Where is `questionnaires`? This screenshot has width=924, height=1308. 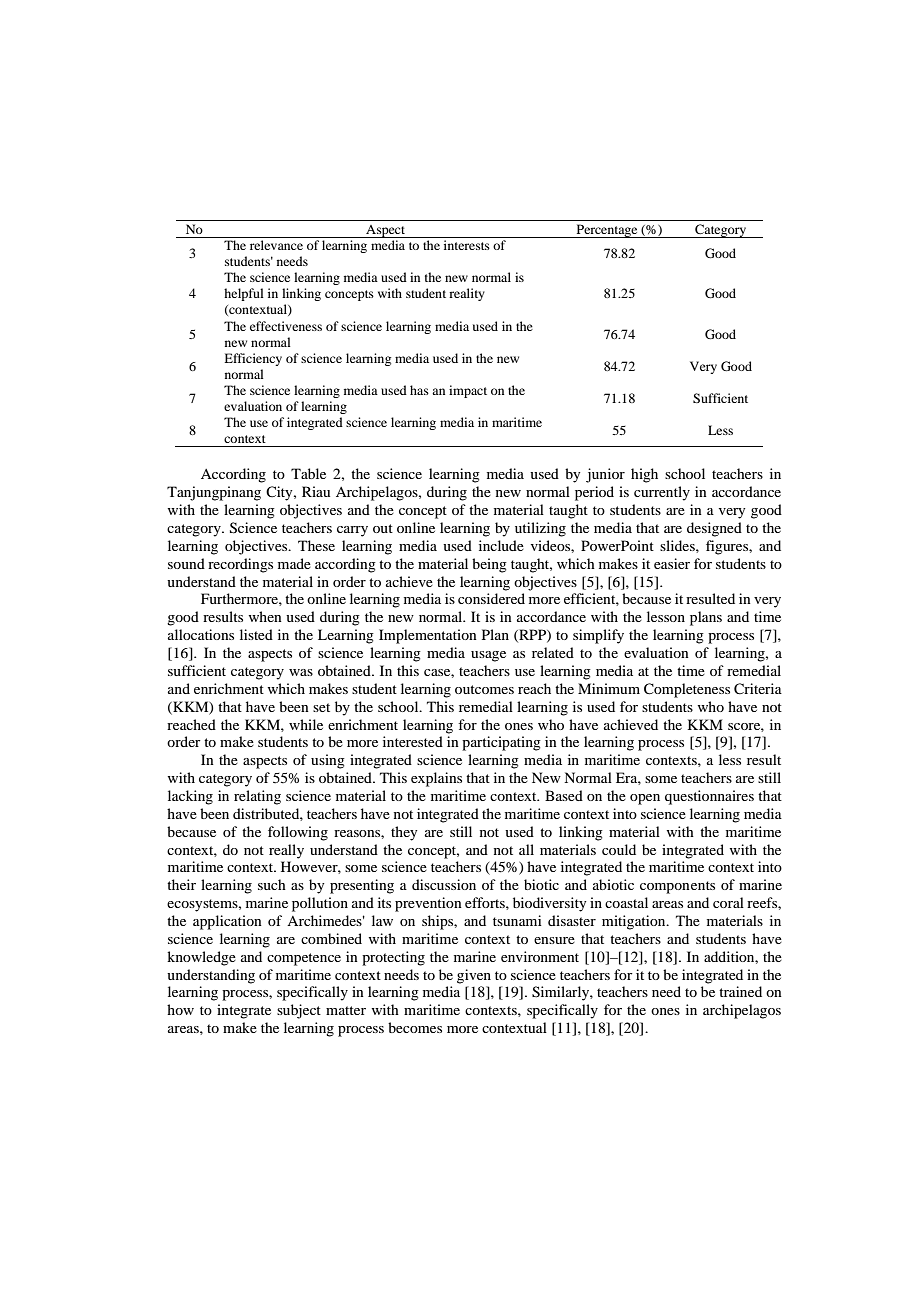
questionnaires is located at coordinates (709, 797).
